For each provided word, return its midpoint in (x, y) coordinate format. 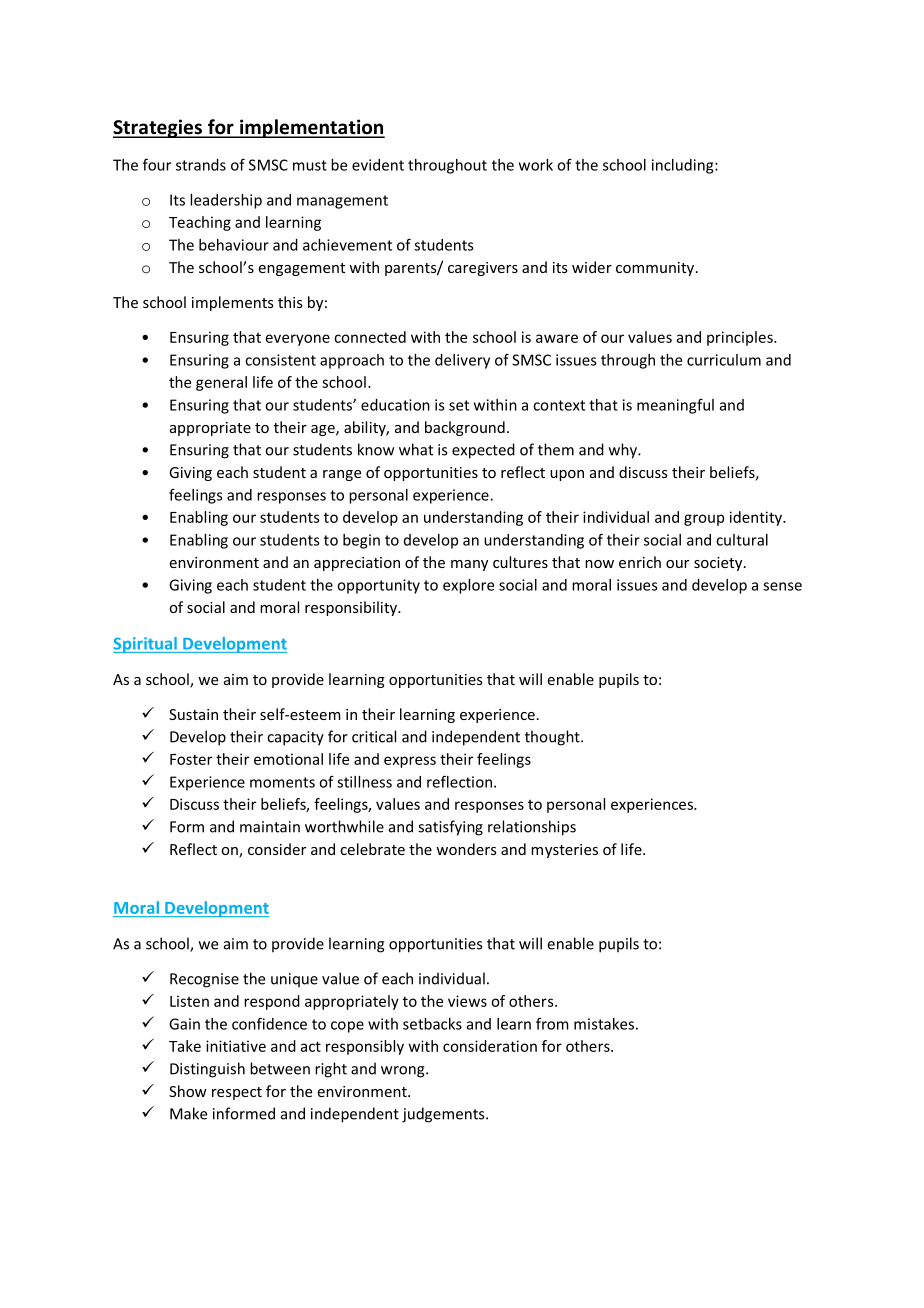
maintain (270, 827)
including (684, 166)
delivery (462, 361)
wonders (466, 849)
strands (201, 165)
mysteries (564, 851)
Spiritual (146, 645)
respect (237, 1093)
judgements (444, 1115)
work (536, 165)
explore (468, 586)
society (719, 564)
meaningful (675, 406)
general (221, 383)
